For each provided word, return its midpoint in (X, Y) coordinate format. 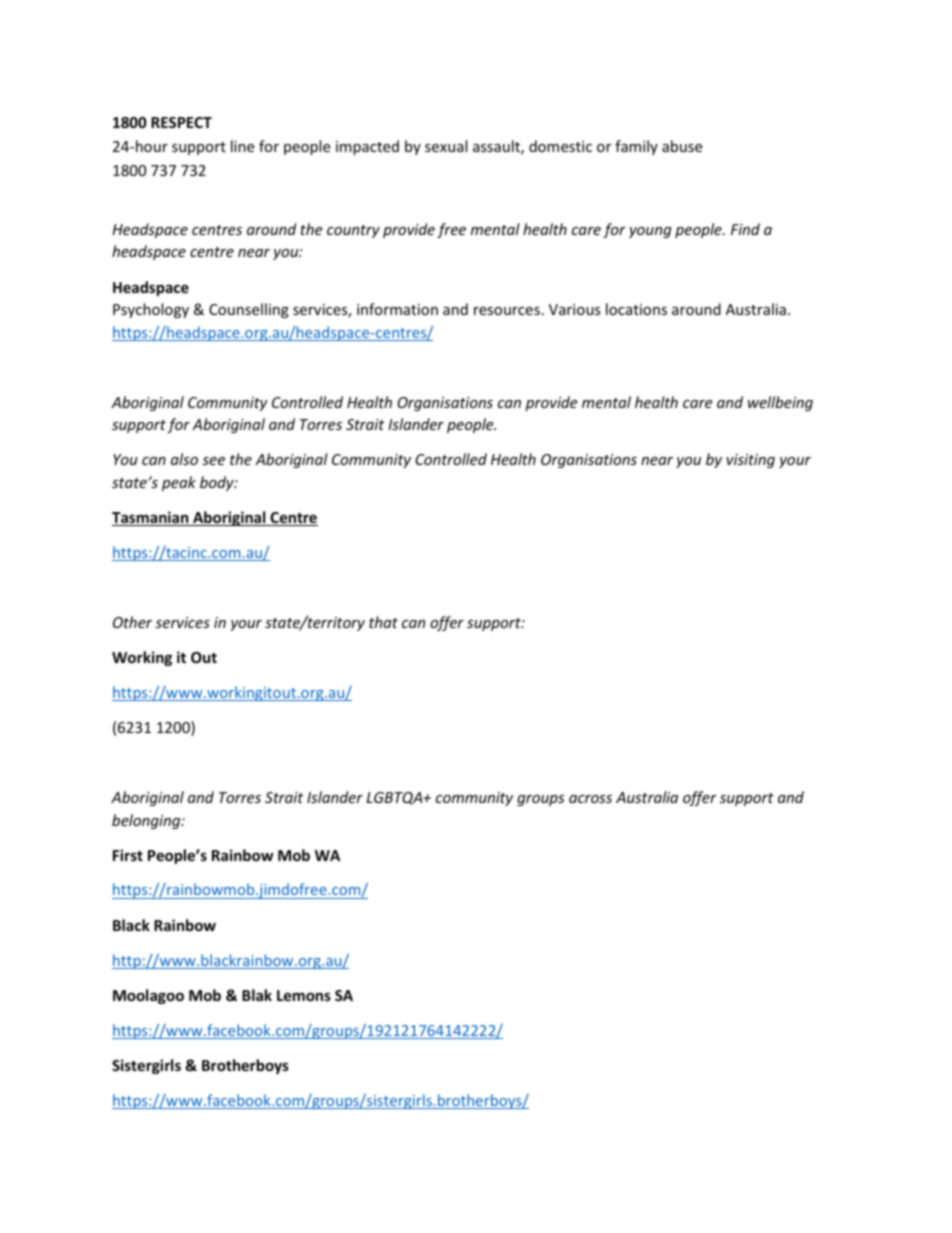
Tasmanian (151, 518)
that (383, 622)
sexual (446, 146)
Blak (257, 995)
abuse (682, 146)
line (242, 146)
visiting (751, 461)
